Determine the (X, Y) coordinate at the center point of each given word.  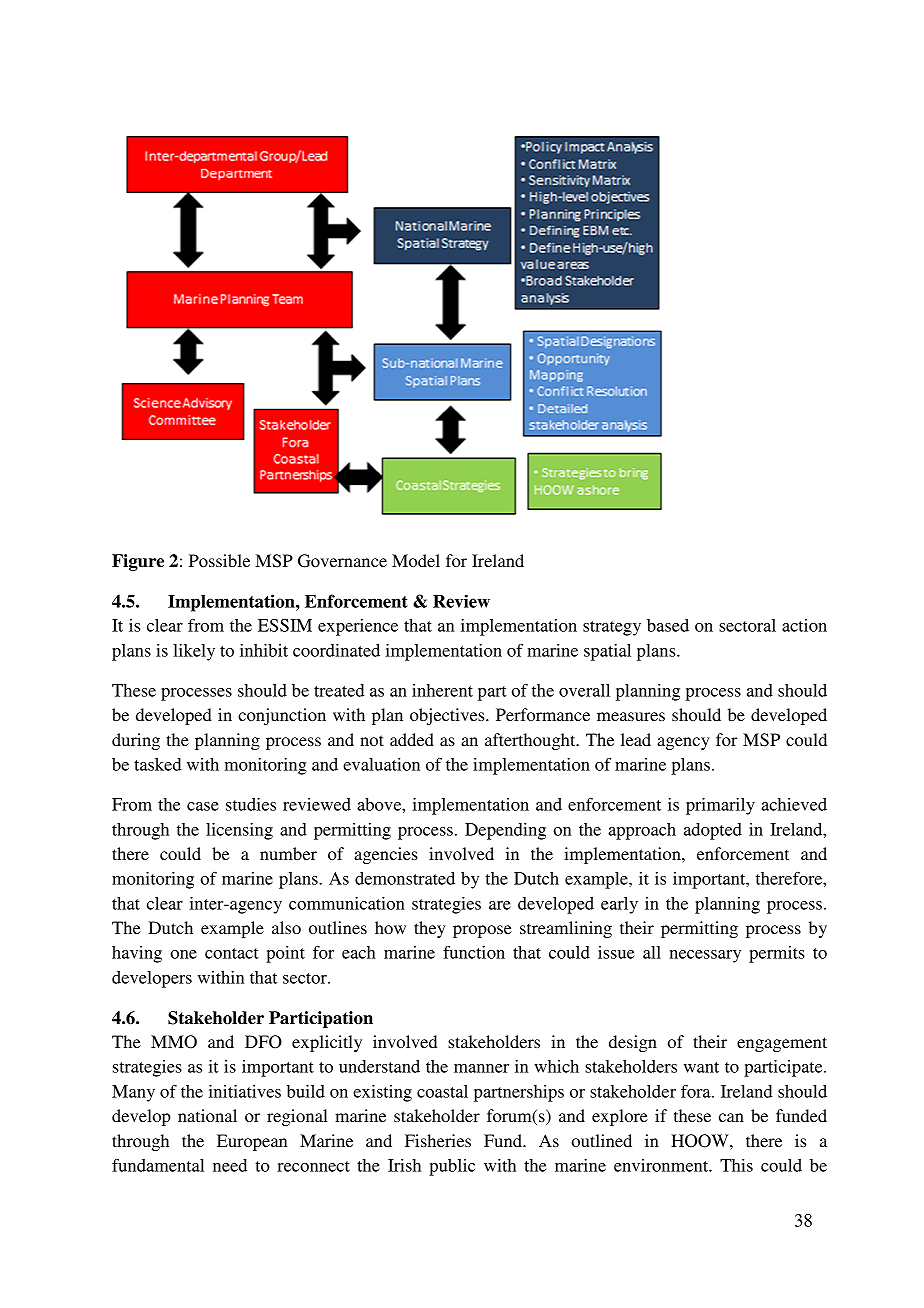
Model (416, 560)
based (668, 625)
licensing (239, 831)
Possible (219, 560)
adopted (713, 831)
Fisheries (438, 1140)
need (230, 1165)
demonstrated (405, 878)
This (736, 1165)
